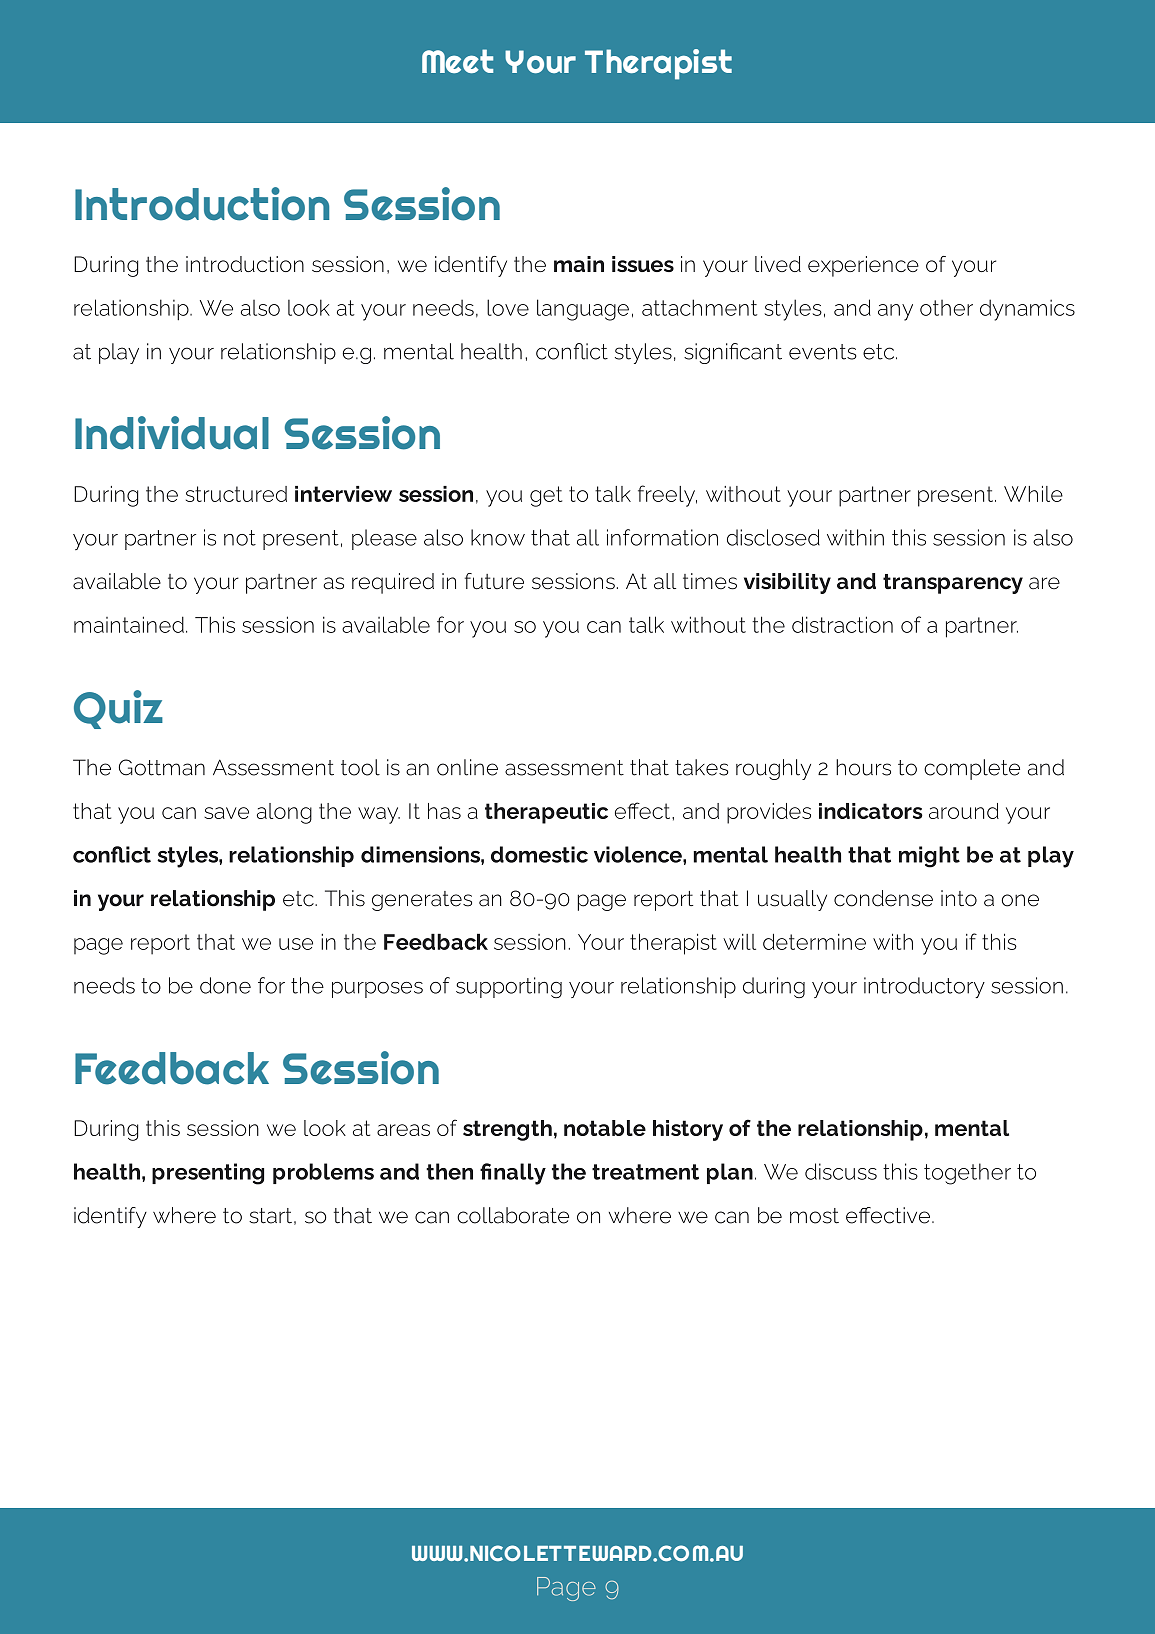  Describe the element at coordinates (118, 709) in the screenshot. I see `Quiz` at that location.
